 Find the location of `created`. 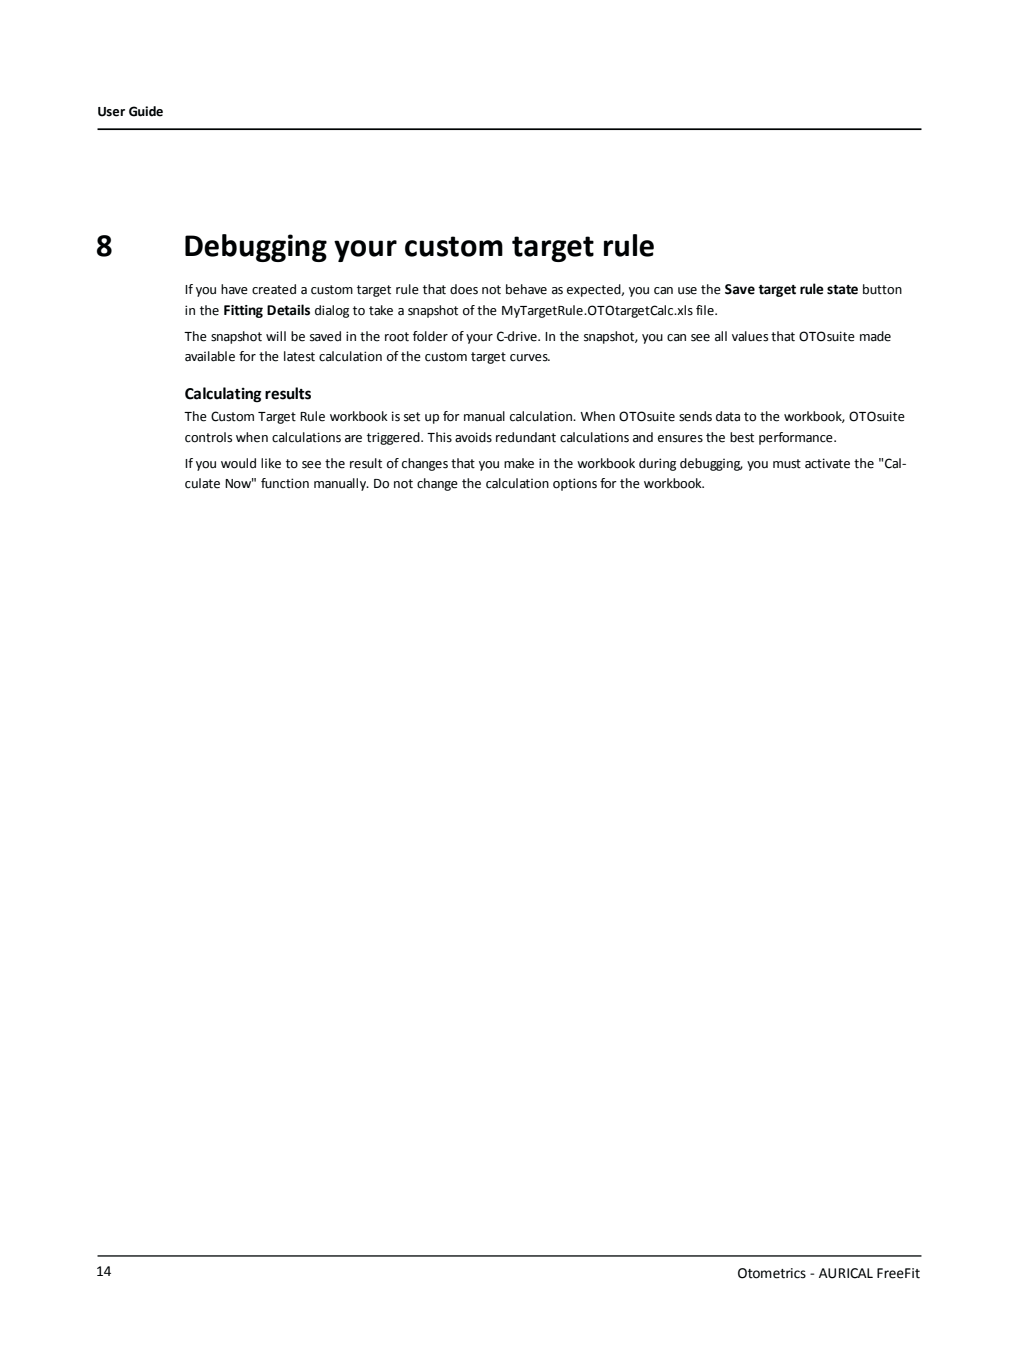

created is located at coordinates (274, 289).
